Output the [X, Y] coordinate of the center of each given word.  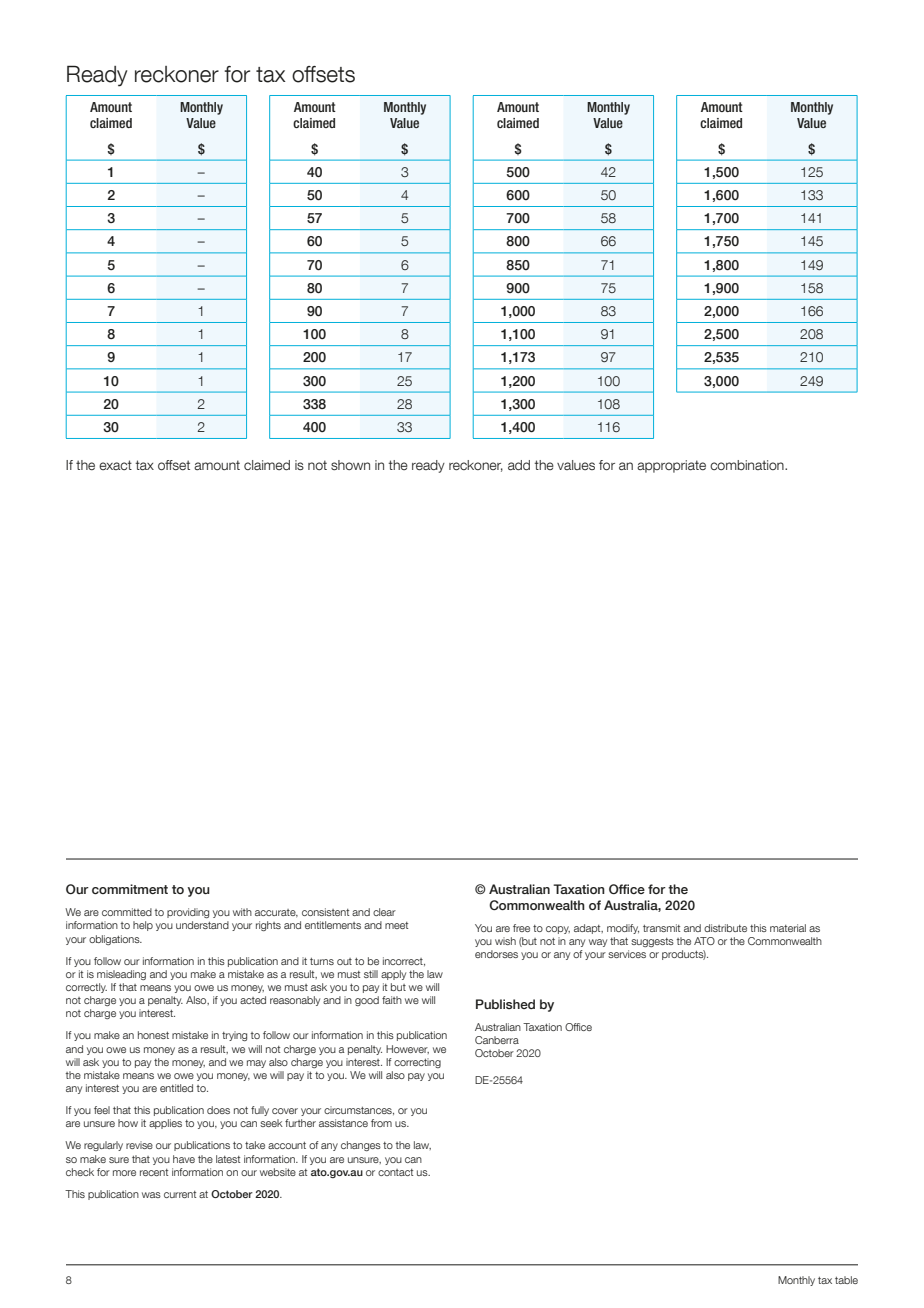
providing [188, 913]
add [519, 465]
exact [115, 465]
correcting [417, 1063]
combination [748, 465]
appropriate [671, 466]
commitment [130, 889]
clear [384, 912]
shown [350, 465]
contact [395, 1172]
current [180, 1194]
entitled [176, 1088]
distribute [725, 928]
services [627, 954]
